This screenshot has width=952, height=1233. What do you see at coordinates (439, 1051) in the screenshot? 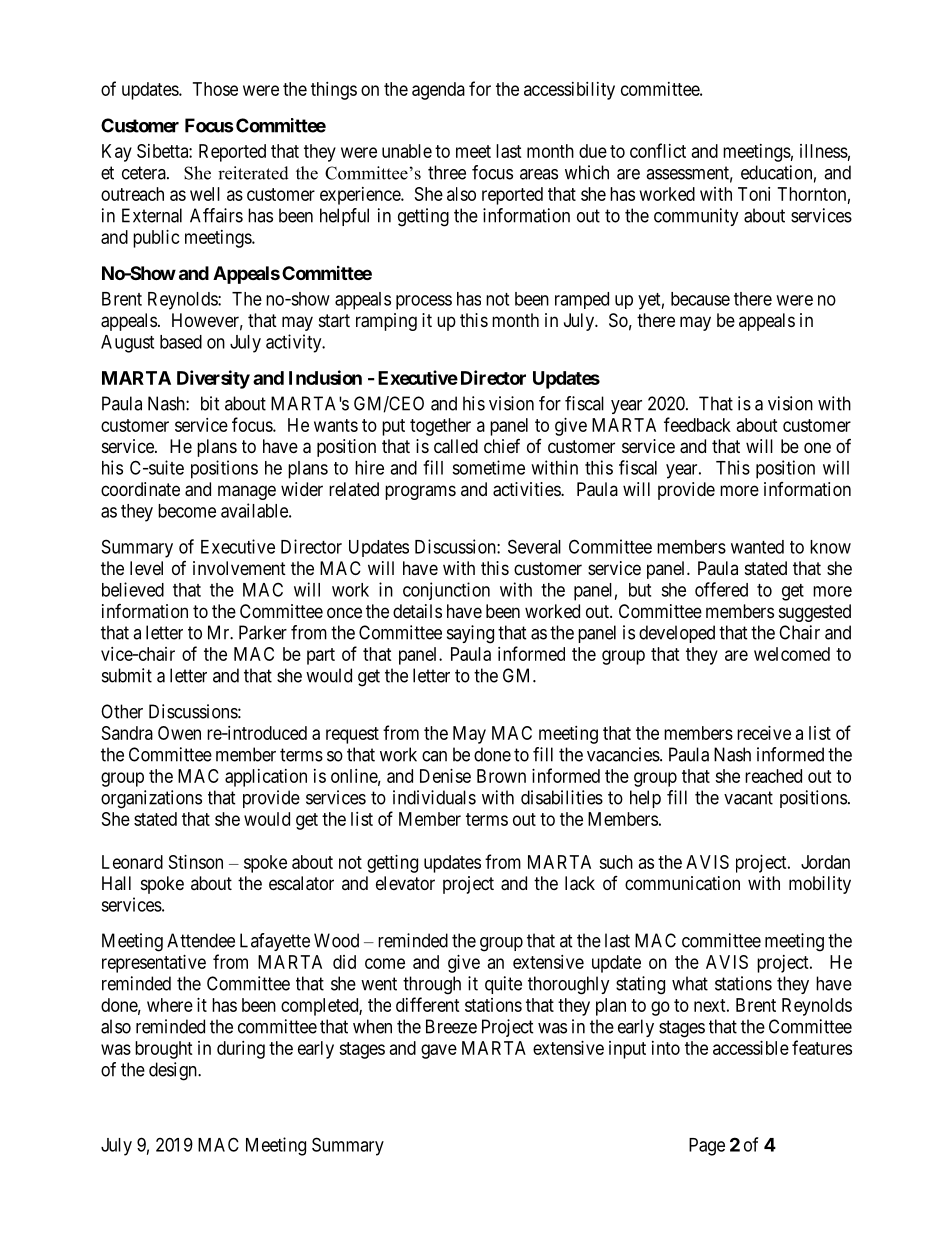
I see `gave` at bounding box center [439, 1051].
